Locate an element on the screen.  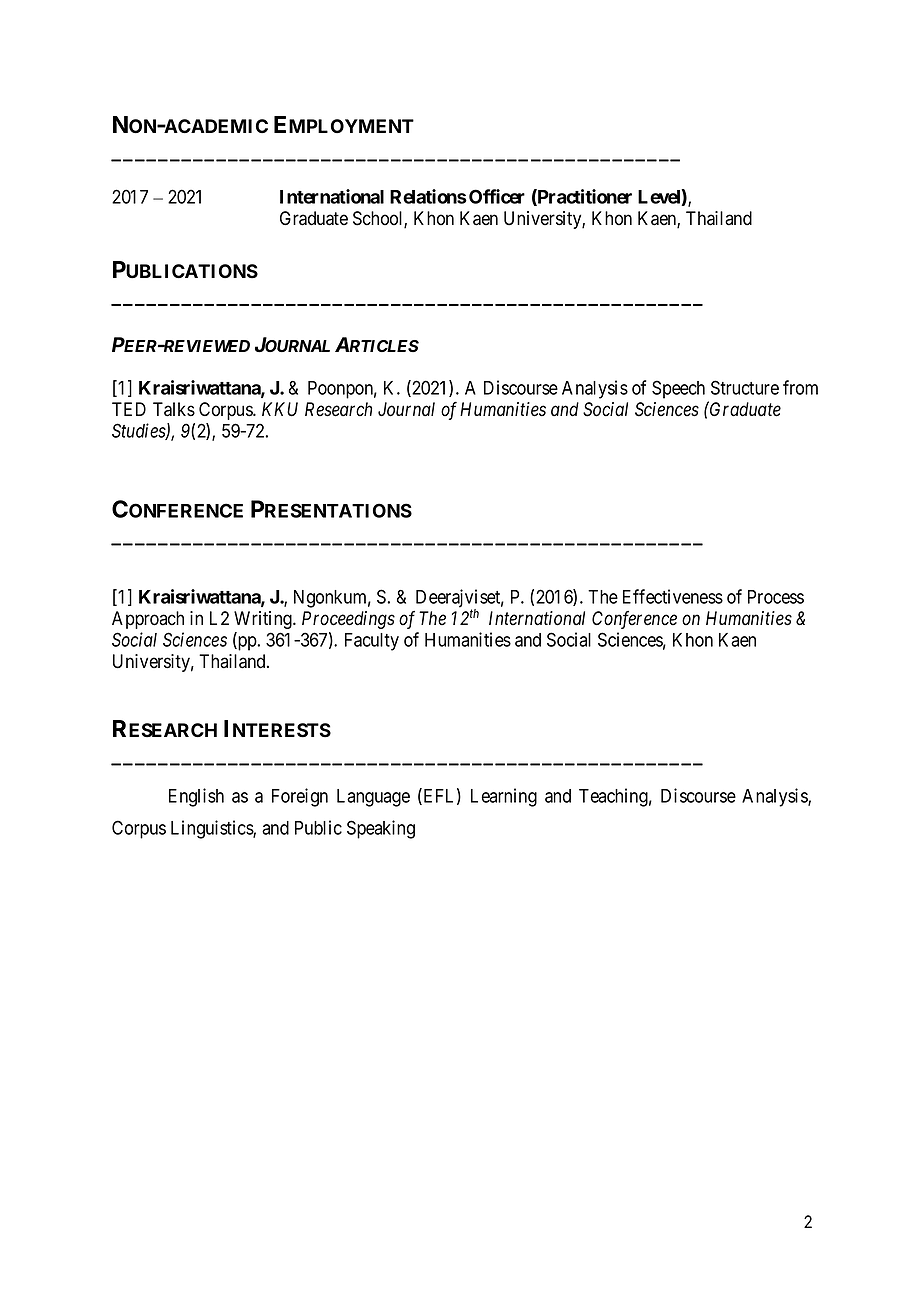
Officer is located at coordinates (497, 196).
